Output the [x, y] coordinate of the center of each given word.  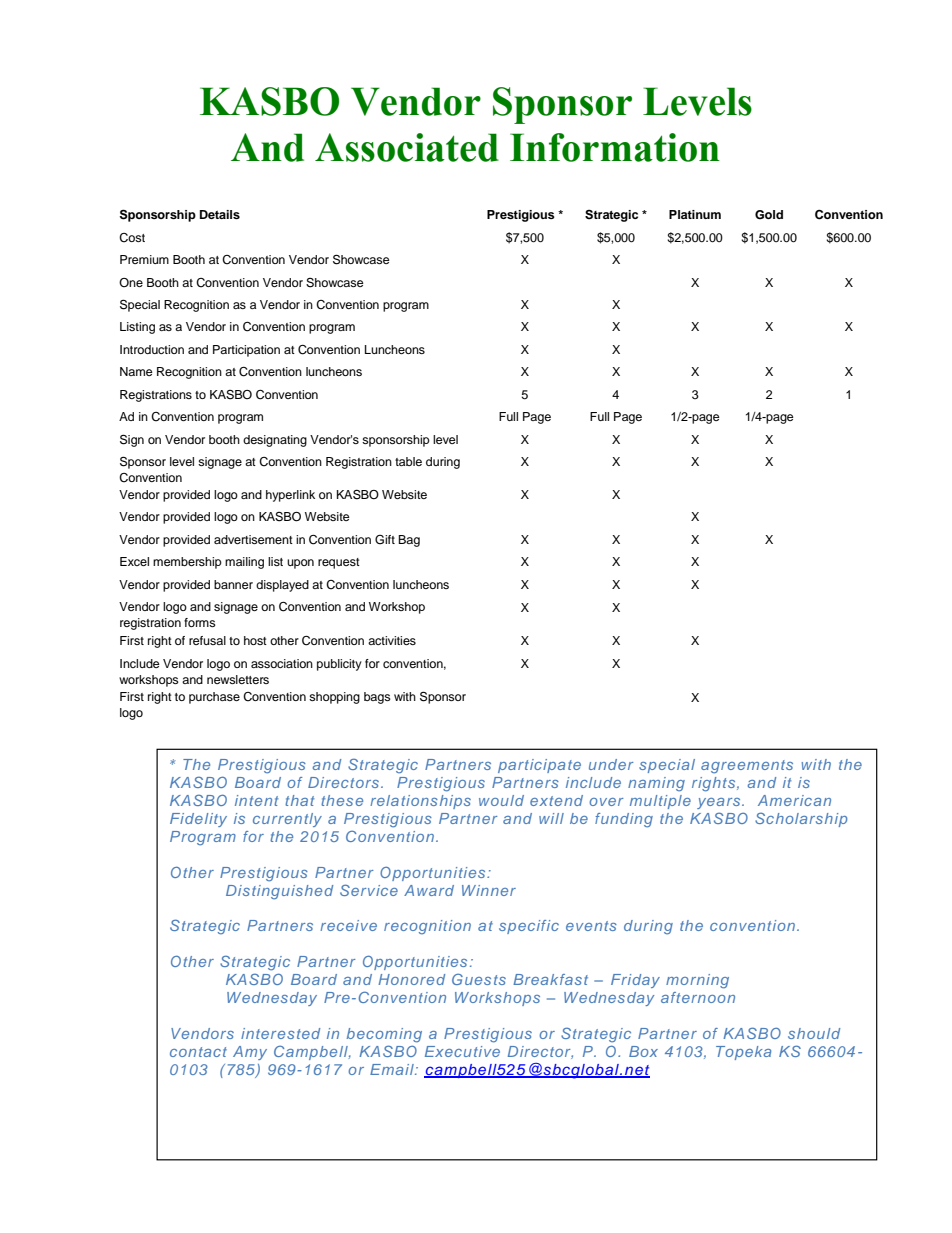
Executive [462, 1051]
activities [392, 640]
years [720, 803]
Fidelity [198, 820]
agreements [747, 767]
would [501, 800]
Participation [246, 351]
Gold [769, 215]
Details [220, 214]
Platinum [695, 214]
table [408, 461]
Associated [407, 147]
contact [198, 1052]
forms [200, 622]
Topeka [743, 1053]
